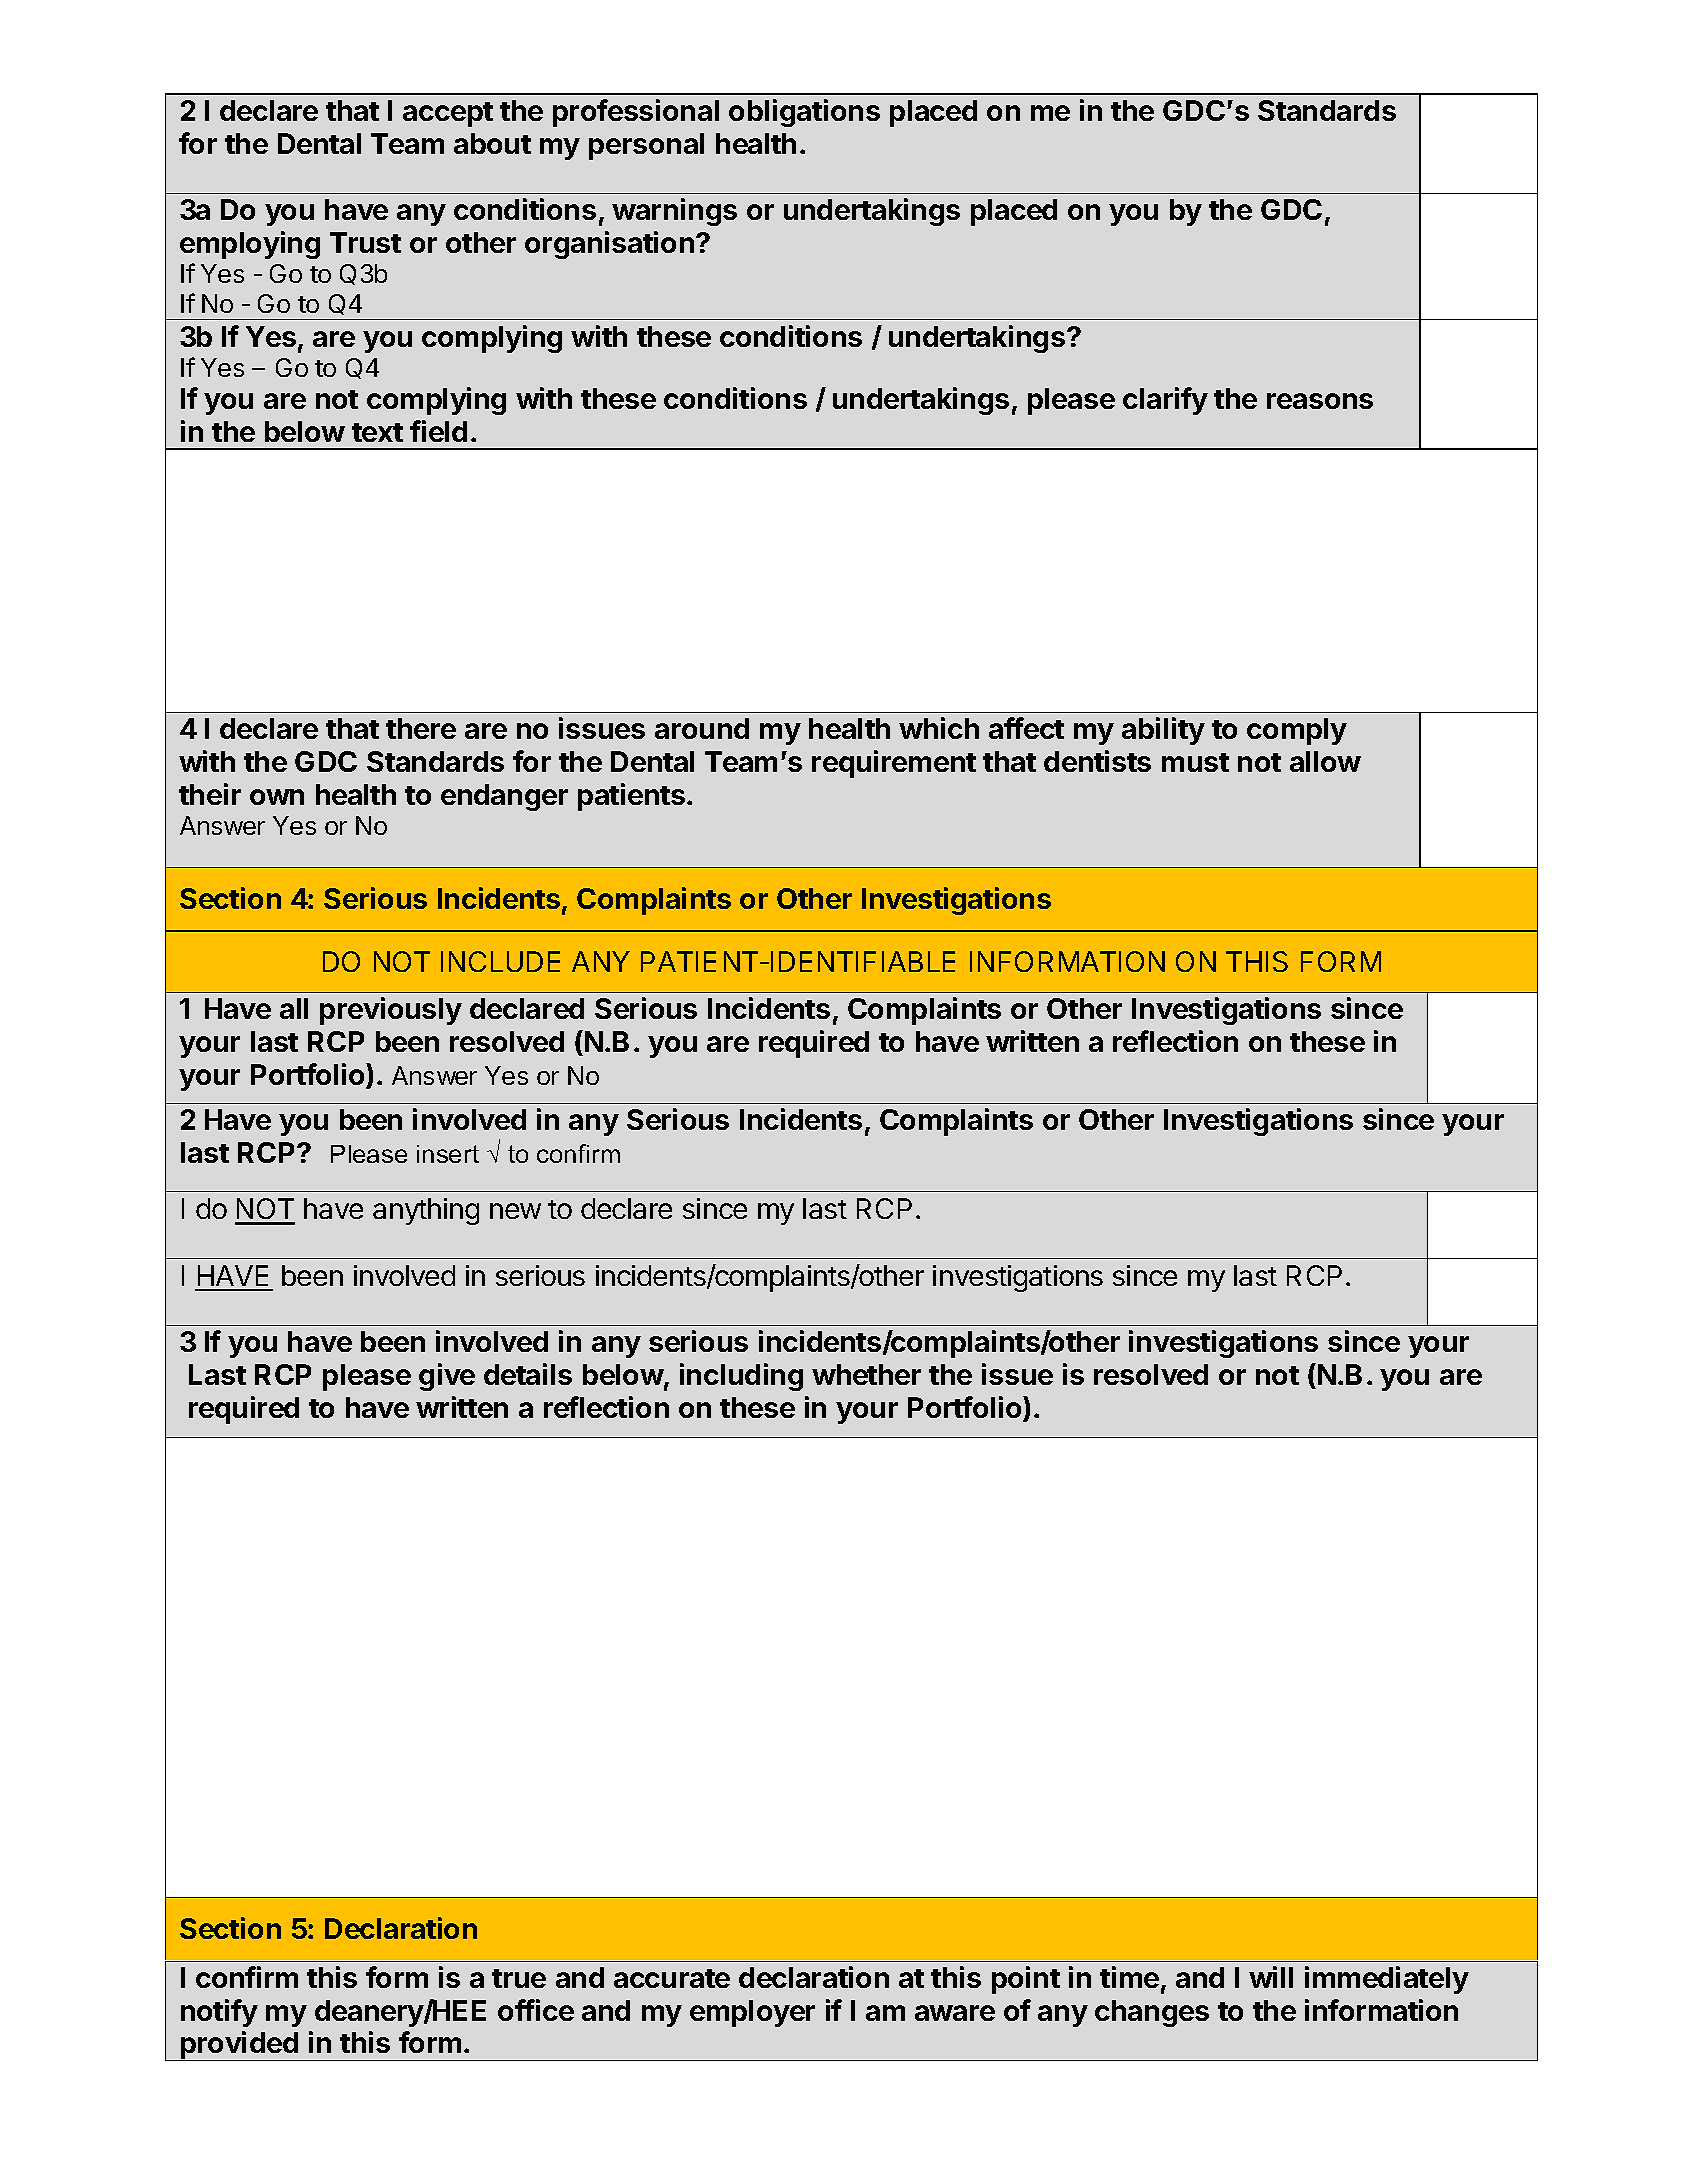 This screenshot has width=1686, height=2182. Describe the element at coordinates (1271, 1977) in the screenshot. I see `will` at that location.
